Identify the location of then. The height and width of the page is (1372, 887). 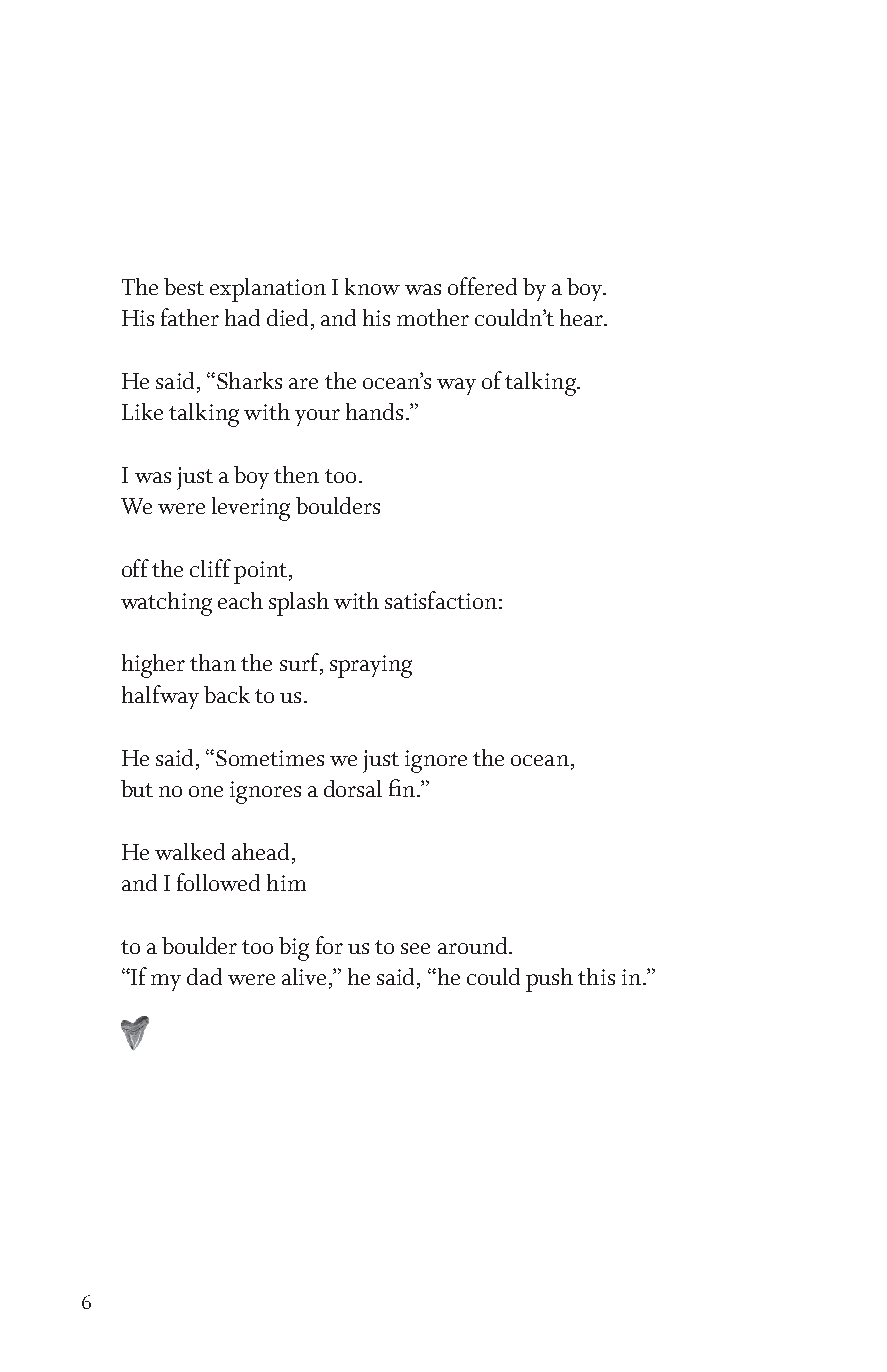
(296, 474).
